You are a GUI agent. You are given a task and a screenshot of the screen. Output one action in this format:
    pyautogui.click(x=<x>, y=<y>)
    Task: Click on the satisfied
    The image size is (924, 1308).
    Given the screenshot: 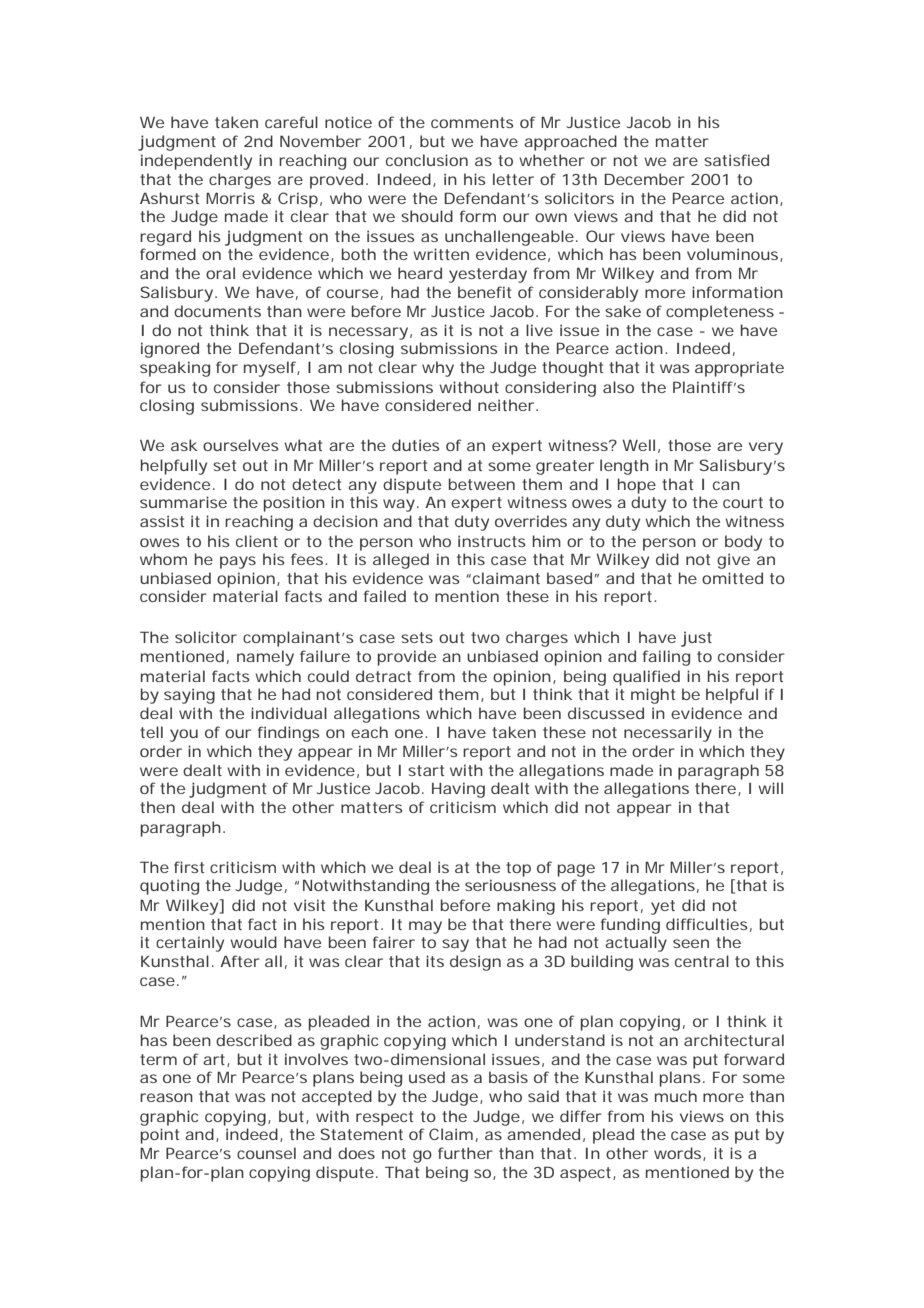 What is the action you would take?
    pyautogui.click(x=736, y=160)
